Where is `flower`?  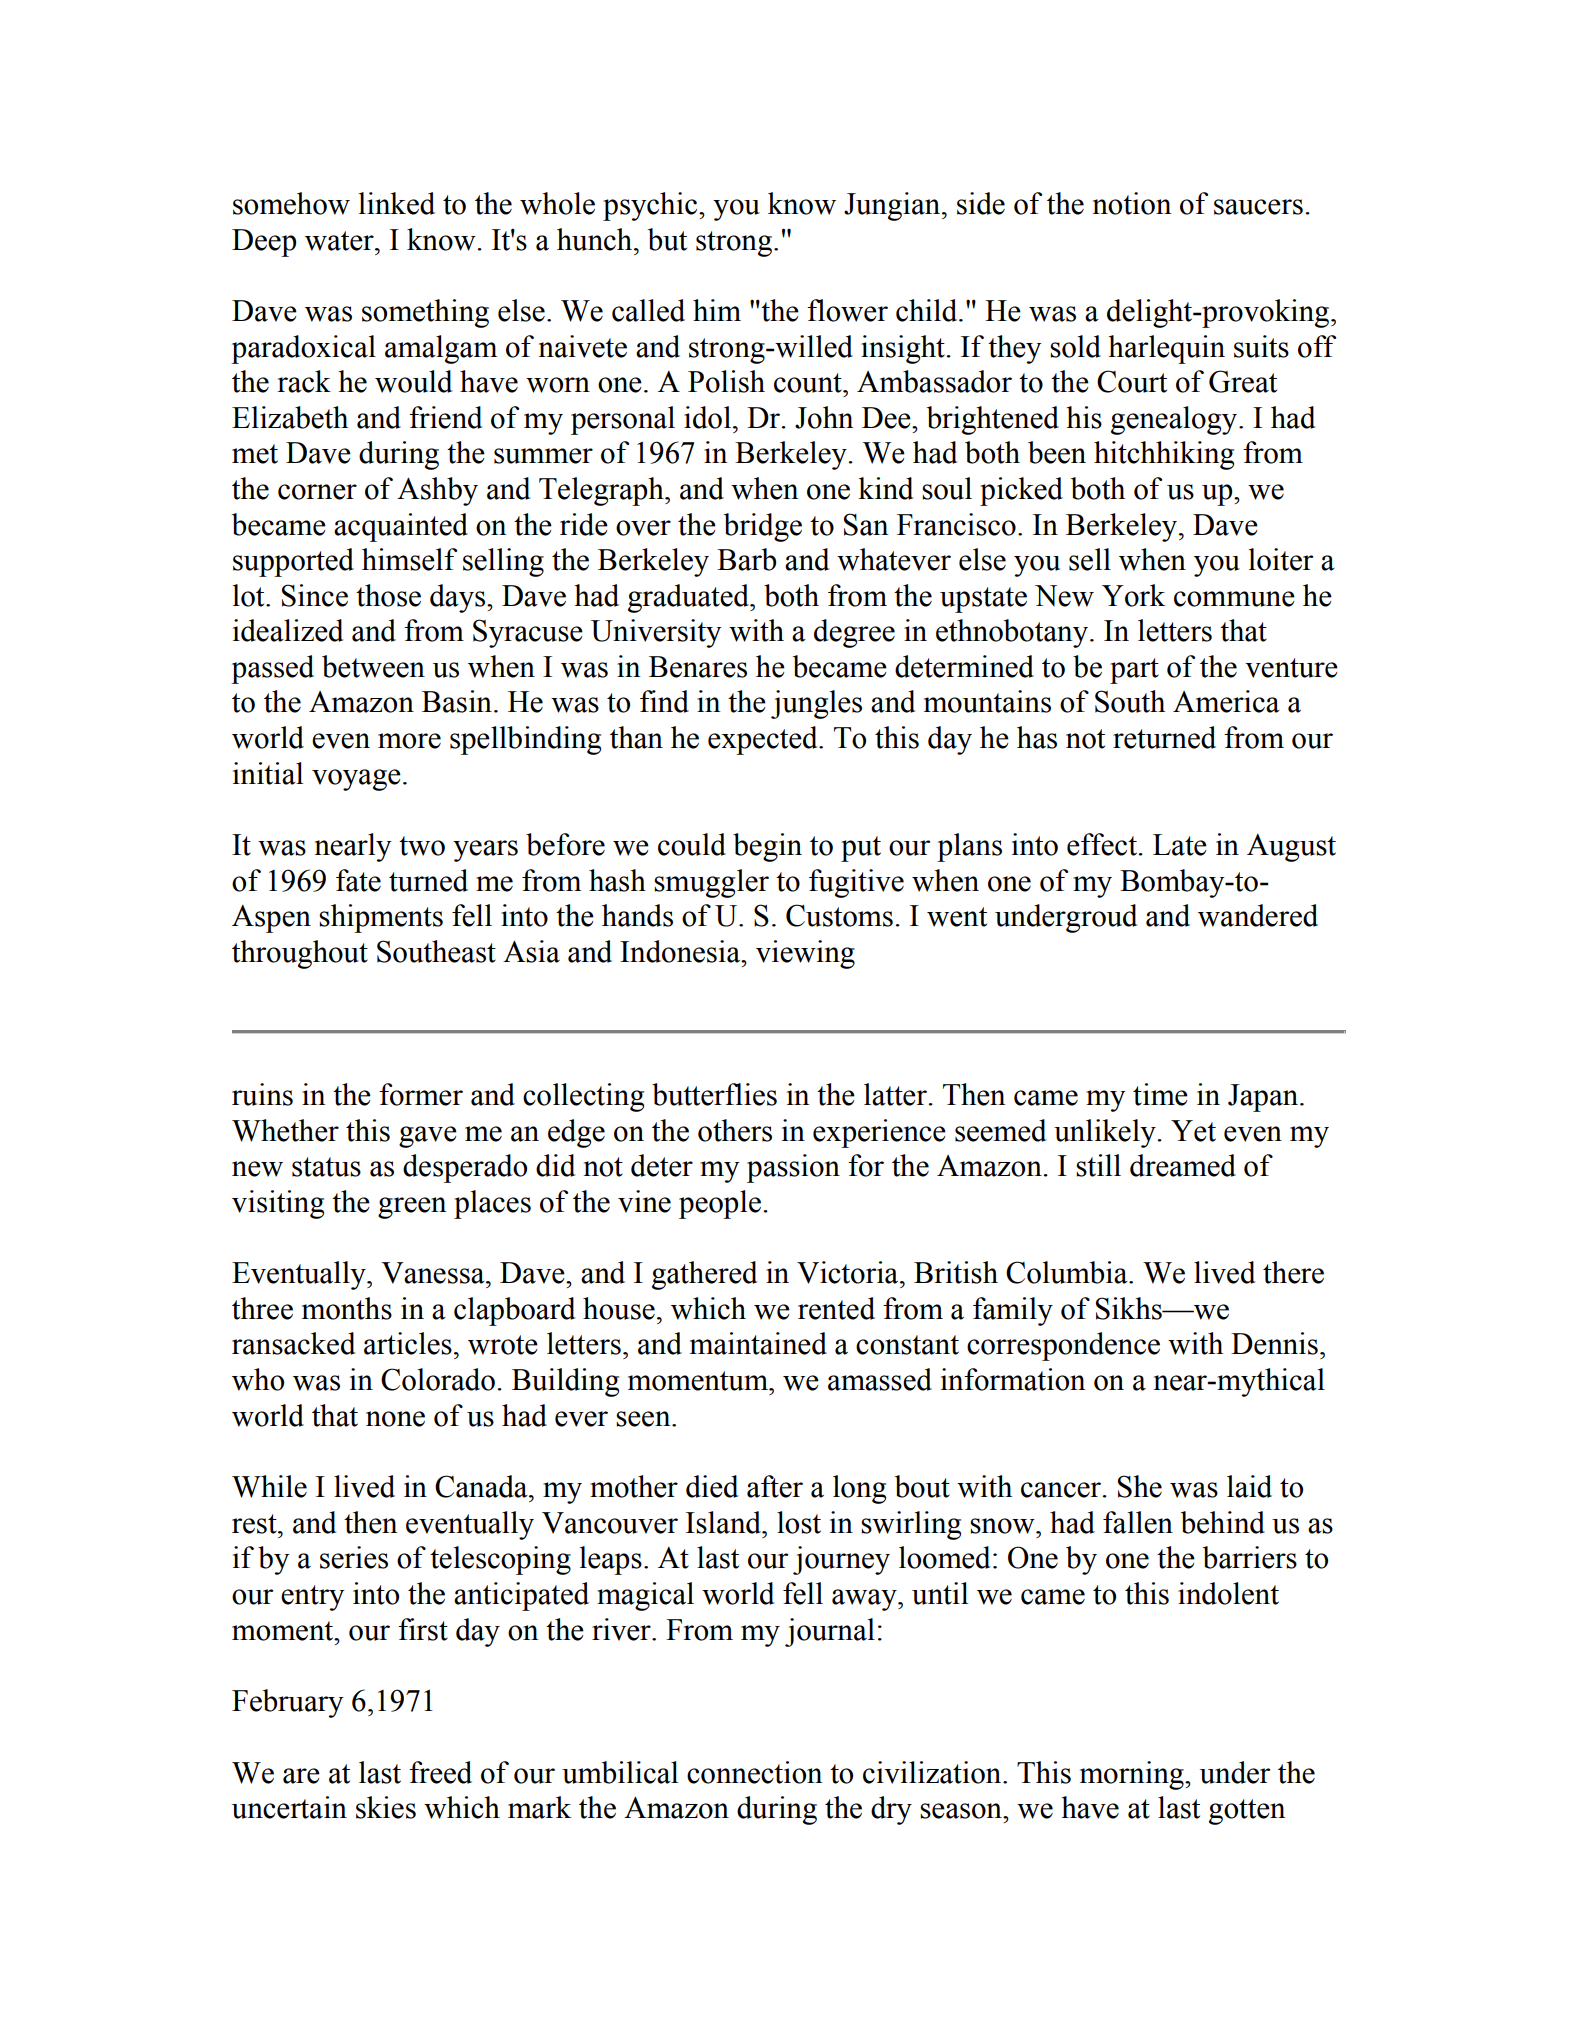
flower is located at coordinates (847, 310).
